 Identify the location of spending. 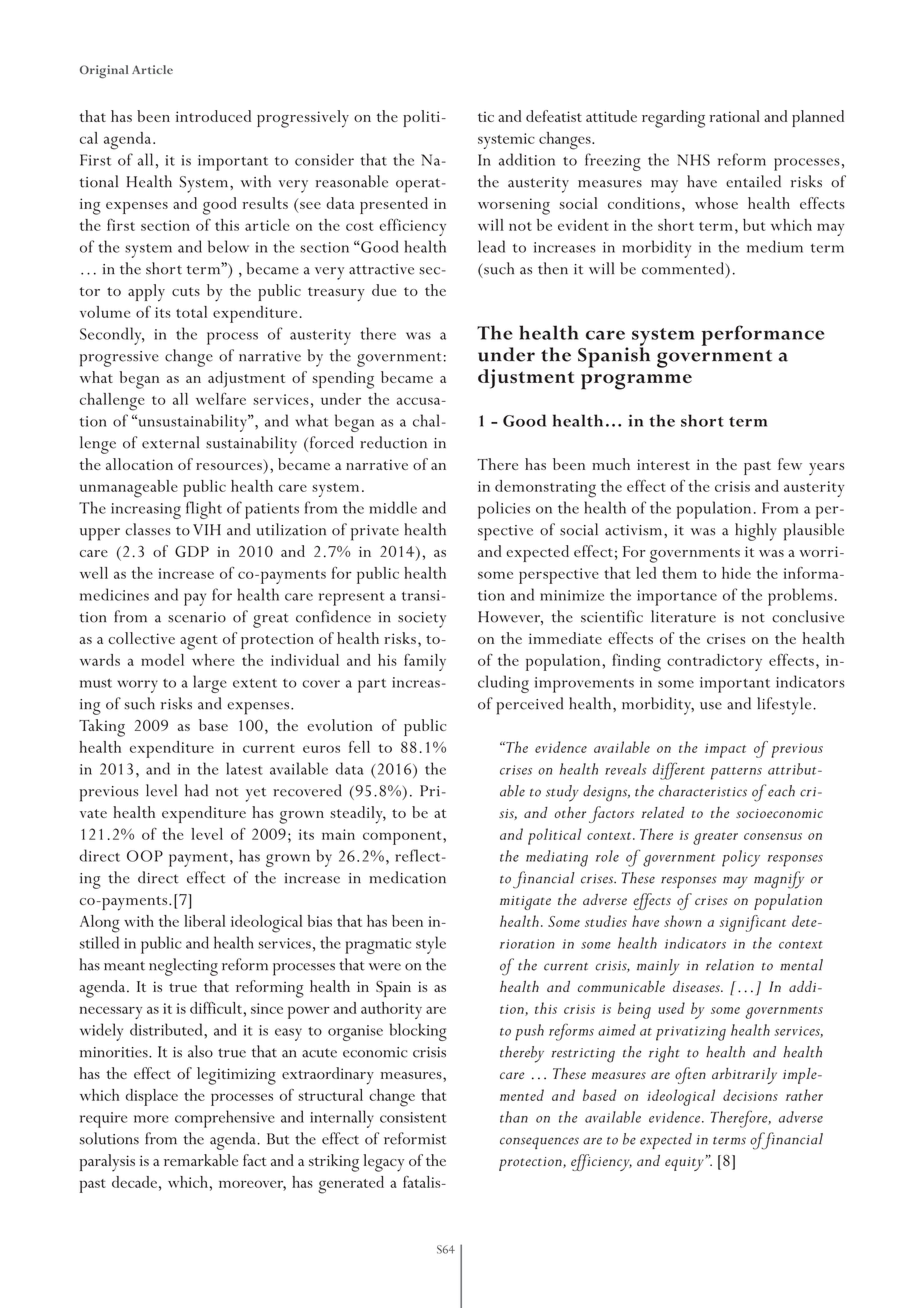
(343, 380).
